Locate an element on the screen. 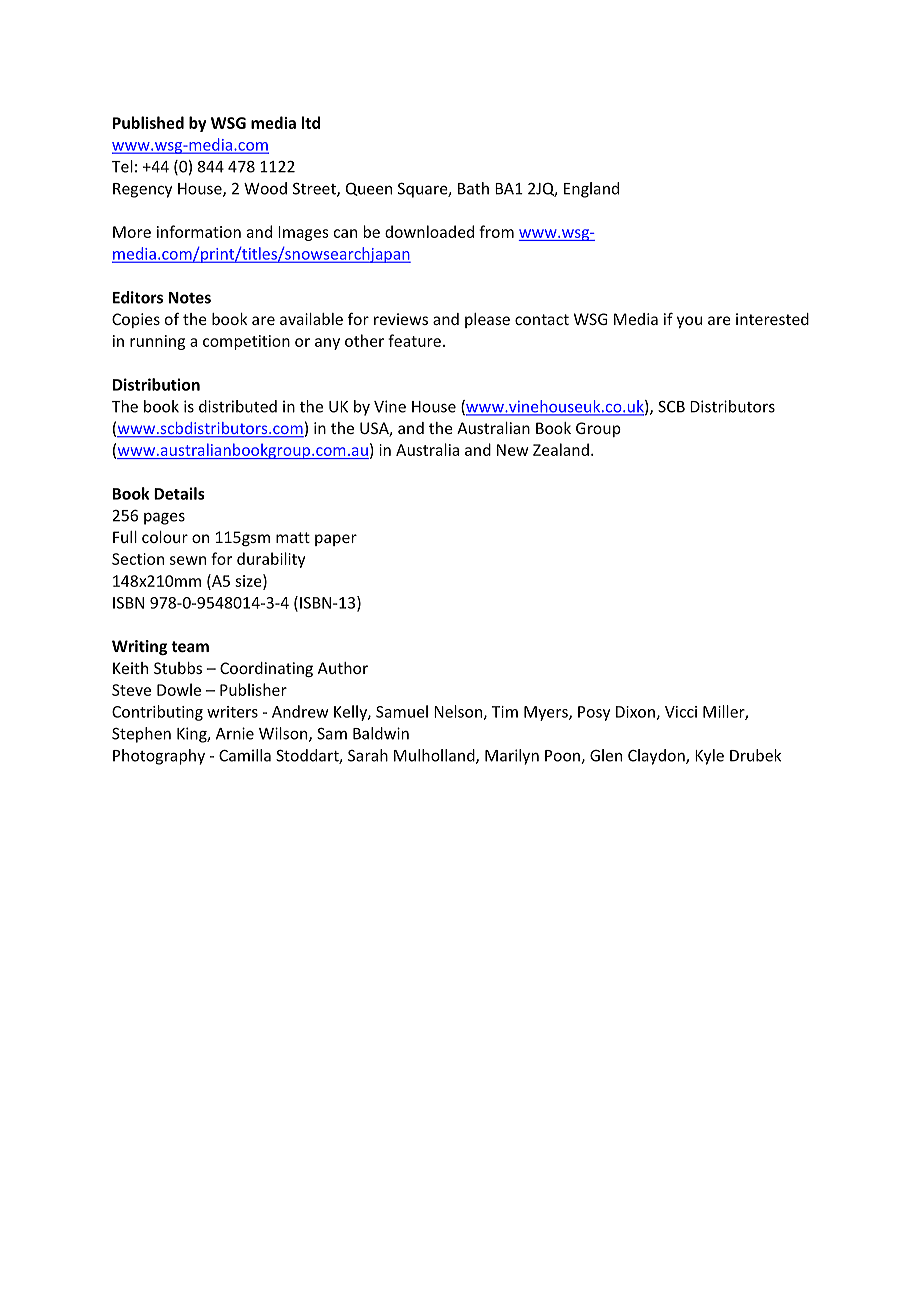  Published is located at coordinates (148, 122).
